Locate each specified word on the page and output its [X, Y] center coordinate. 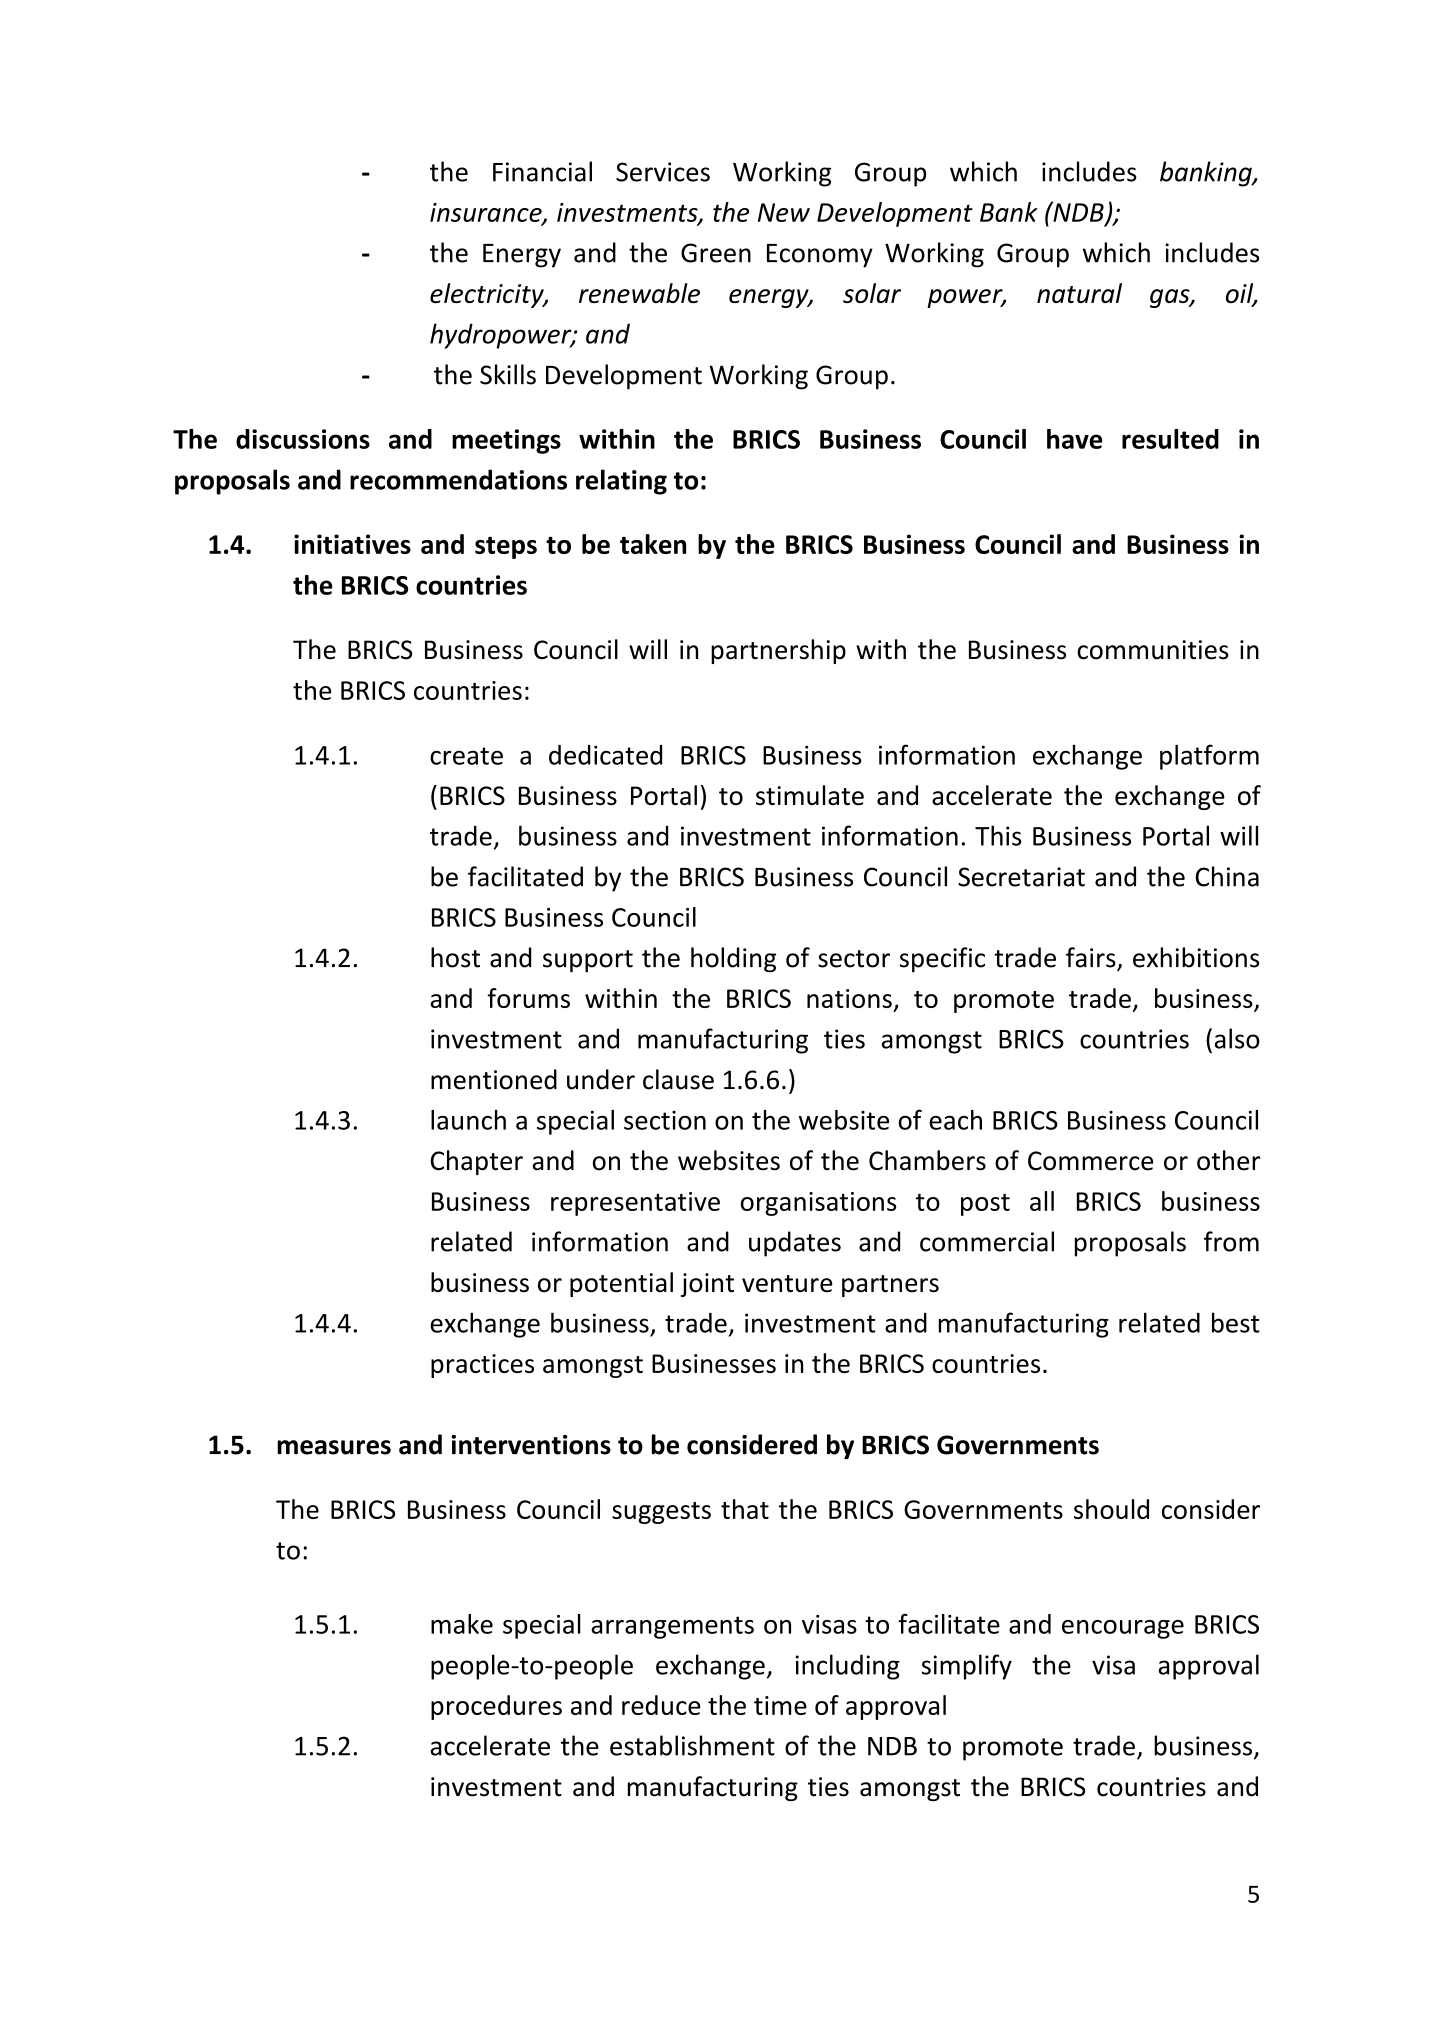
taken [653, 544]
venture [787, 1284]
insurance [487, 213]
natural [1079, 293]
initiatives [352, 544]
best [1236, 1322]
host [455, 957]
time [780, 1705]
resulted [1170, 439]
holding [733, 960]
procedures [496, 1707]
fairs [1092, 958]
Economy [820, 256]
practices [482, 1366]
